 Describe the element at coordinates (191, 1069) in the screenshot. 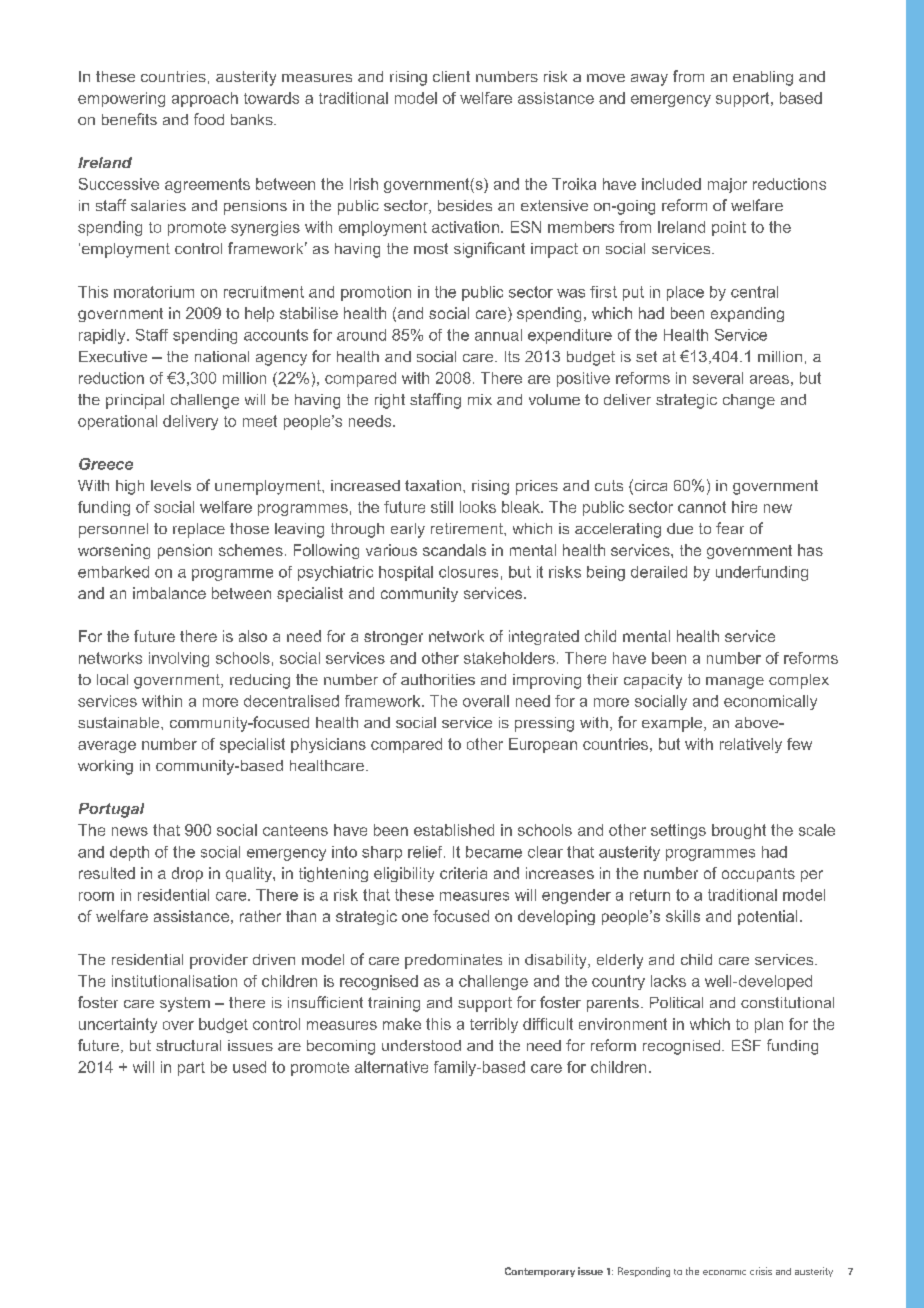

I see `part` at that location.
